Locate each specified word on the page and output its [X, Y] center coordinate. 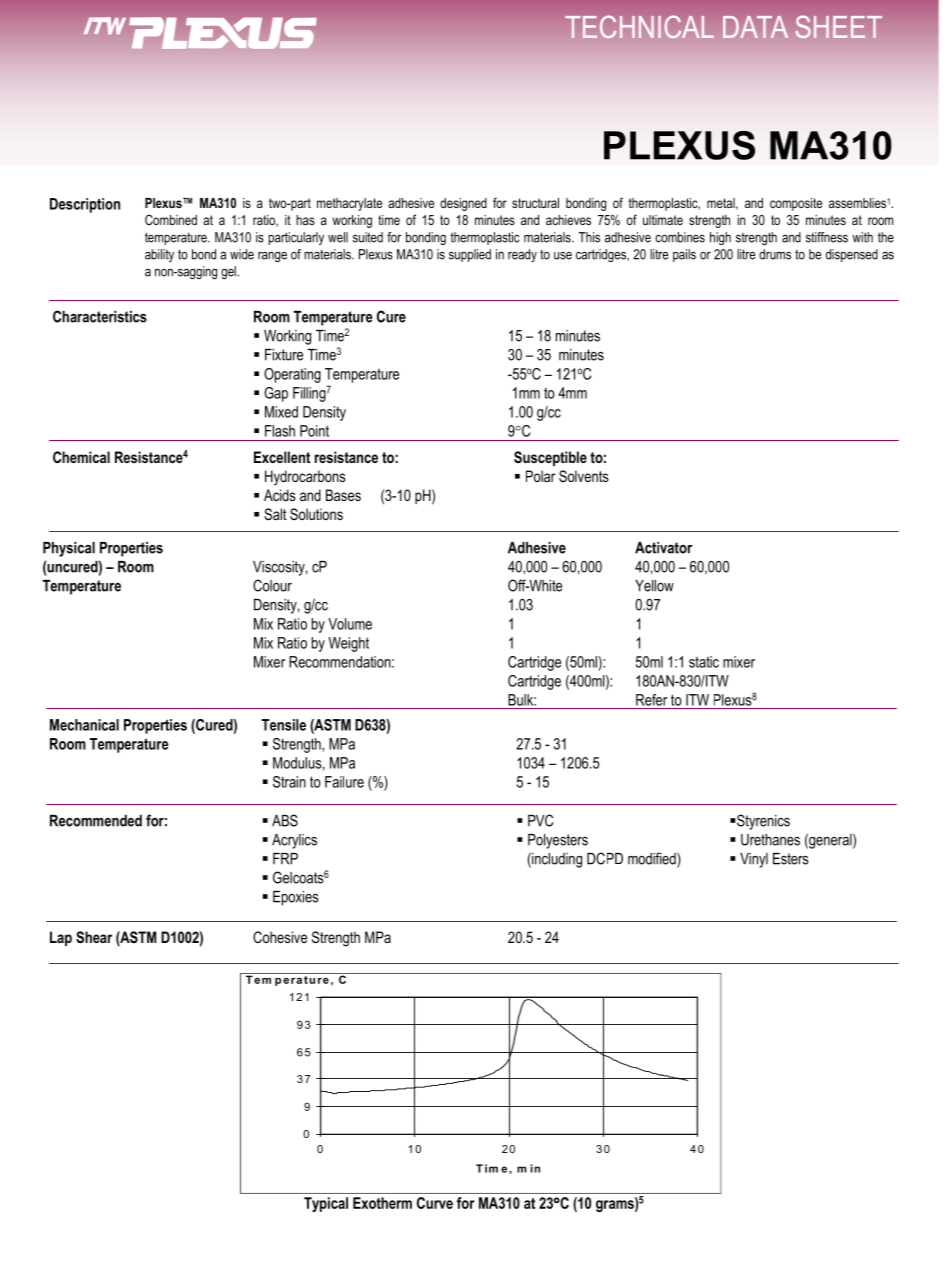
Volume [350, 624]
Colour [272, 585]
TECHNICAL [639, 26]
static [704, 662]
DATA [755, 27]
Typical [326, 1204]
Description [85, 205]
